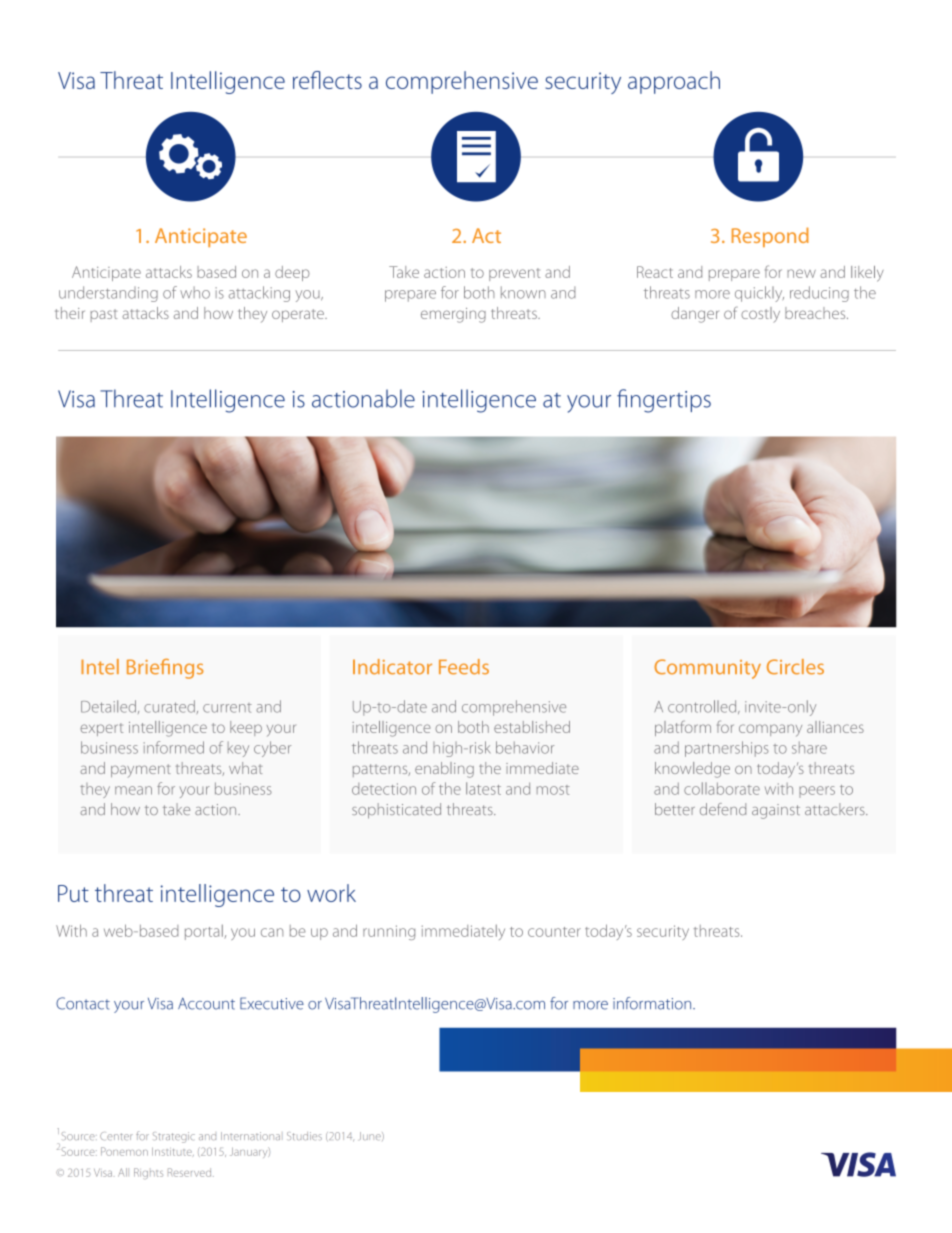 This page has height=1233, width=952. Describe the element at coordinates (770, 237) in the page. I see `Respond` at that location.
